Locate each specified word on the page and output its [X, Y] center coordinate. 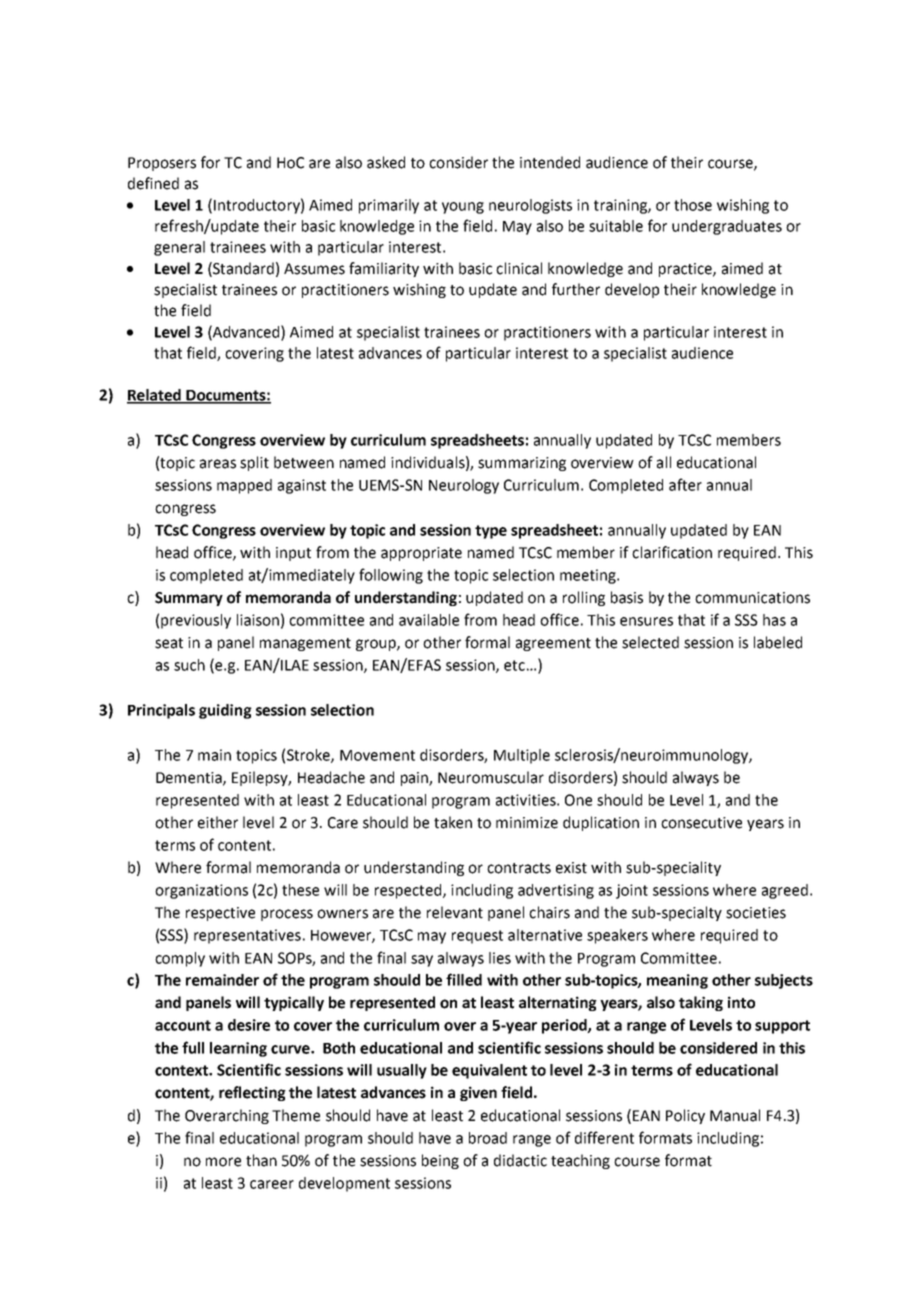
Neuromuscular [491, 777]
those [693, 205]
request [477, 937]
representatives [247, 936]
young [463, 208]
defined [153, 183]
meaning [677, 981]
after [685, 484]
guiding [225, 711]
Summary [189, 599]
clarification [672, 552]
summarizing [522, 464]
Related [155, 396]
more [223, 1162]
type [491, 532]
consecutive [701, 823]
